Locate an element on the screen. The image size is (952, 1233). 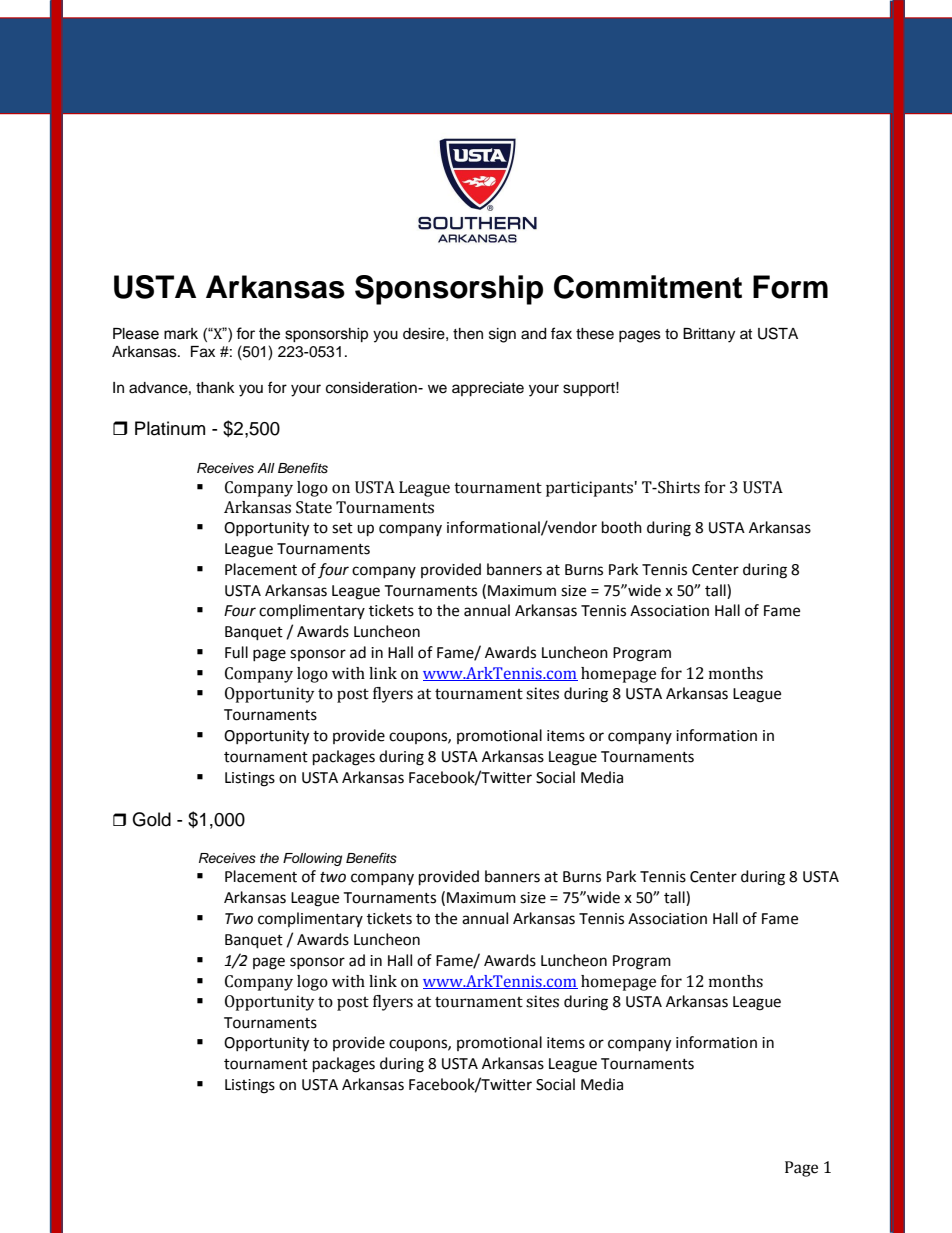
Commitment is located at coordinates (648, 287).
